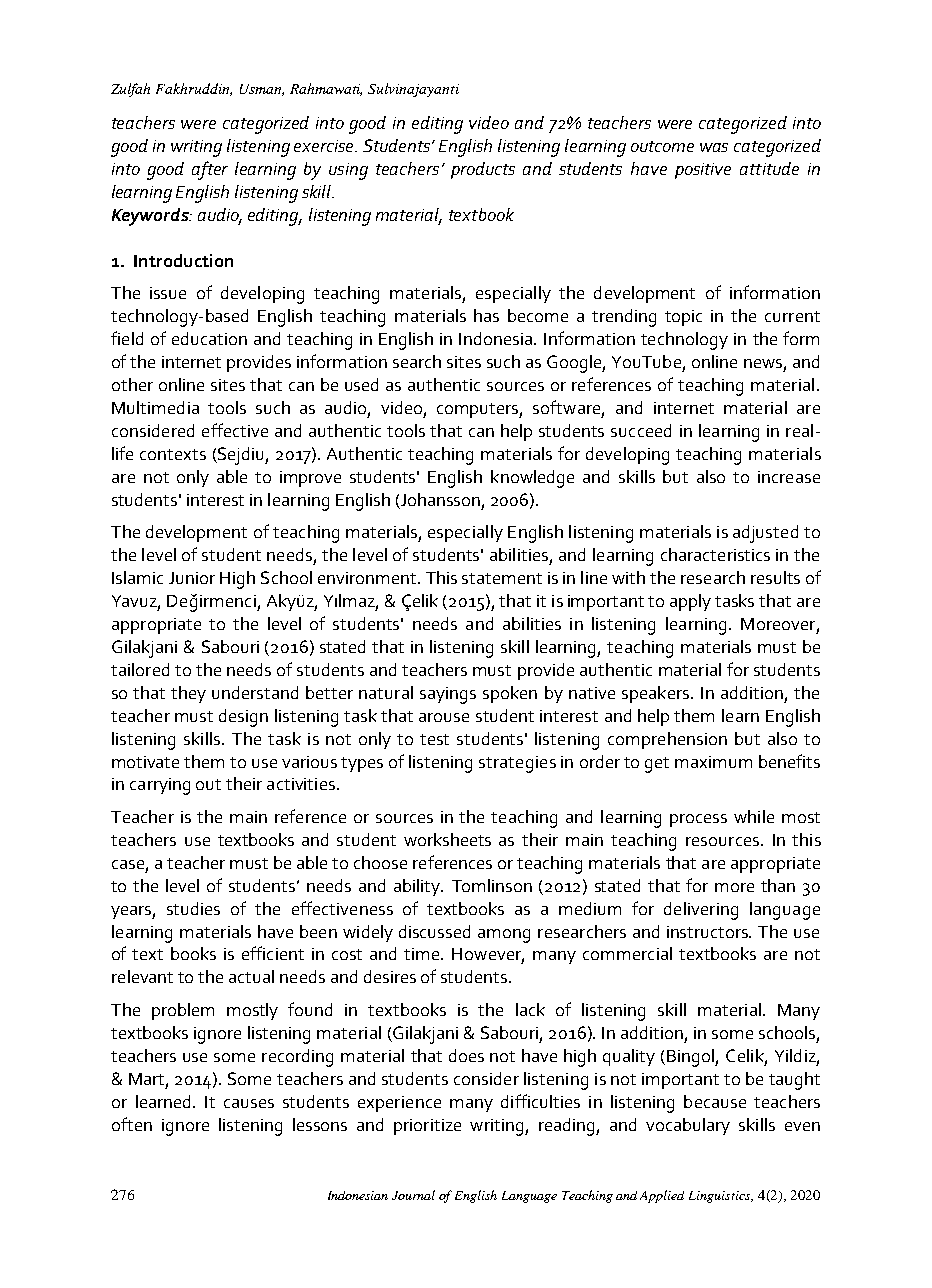 The height and width of the image is (1288, 932). I want to click on succeed, so click(641, 430).
